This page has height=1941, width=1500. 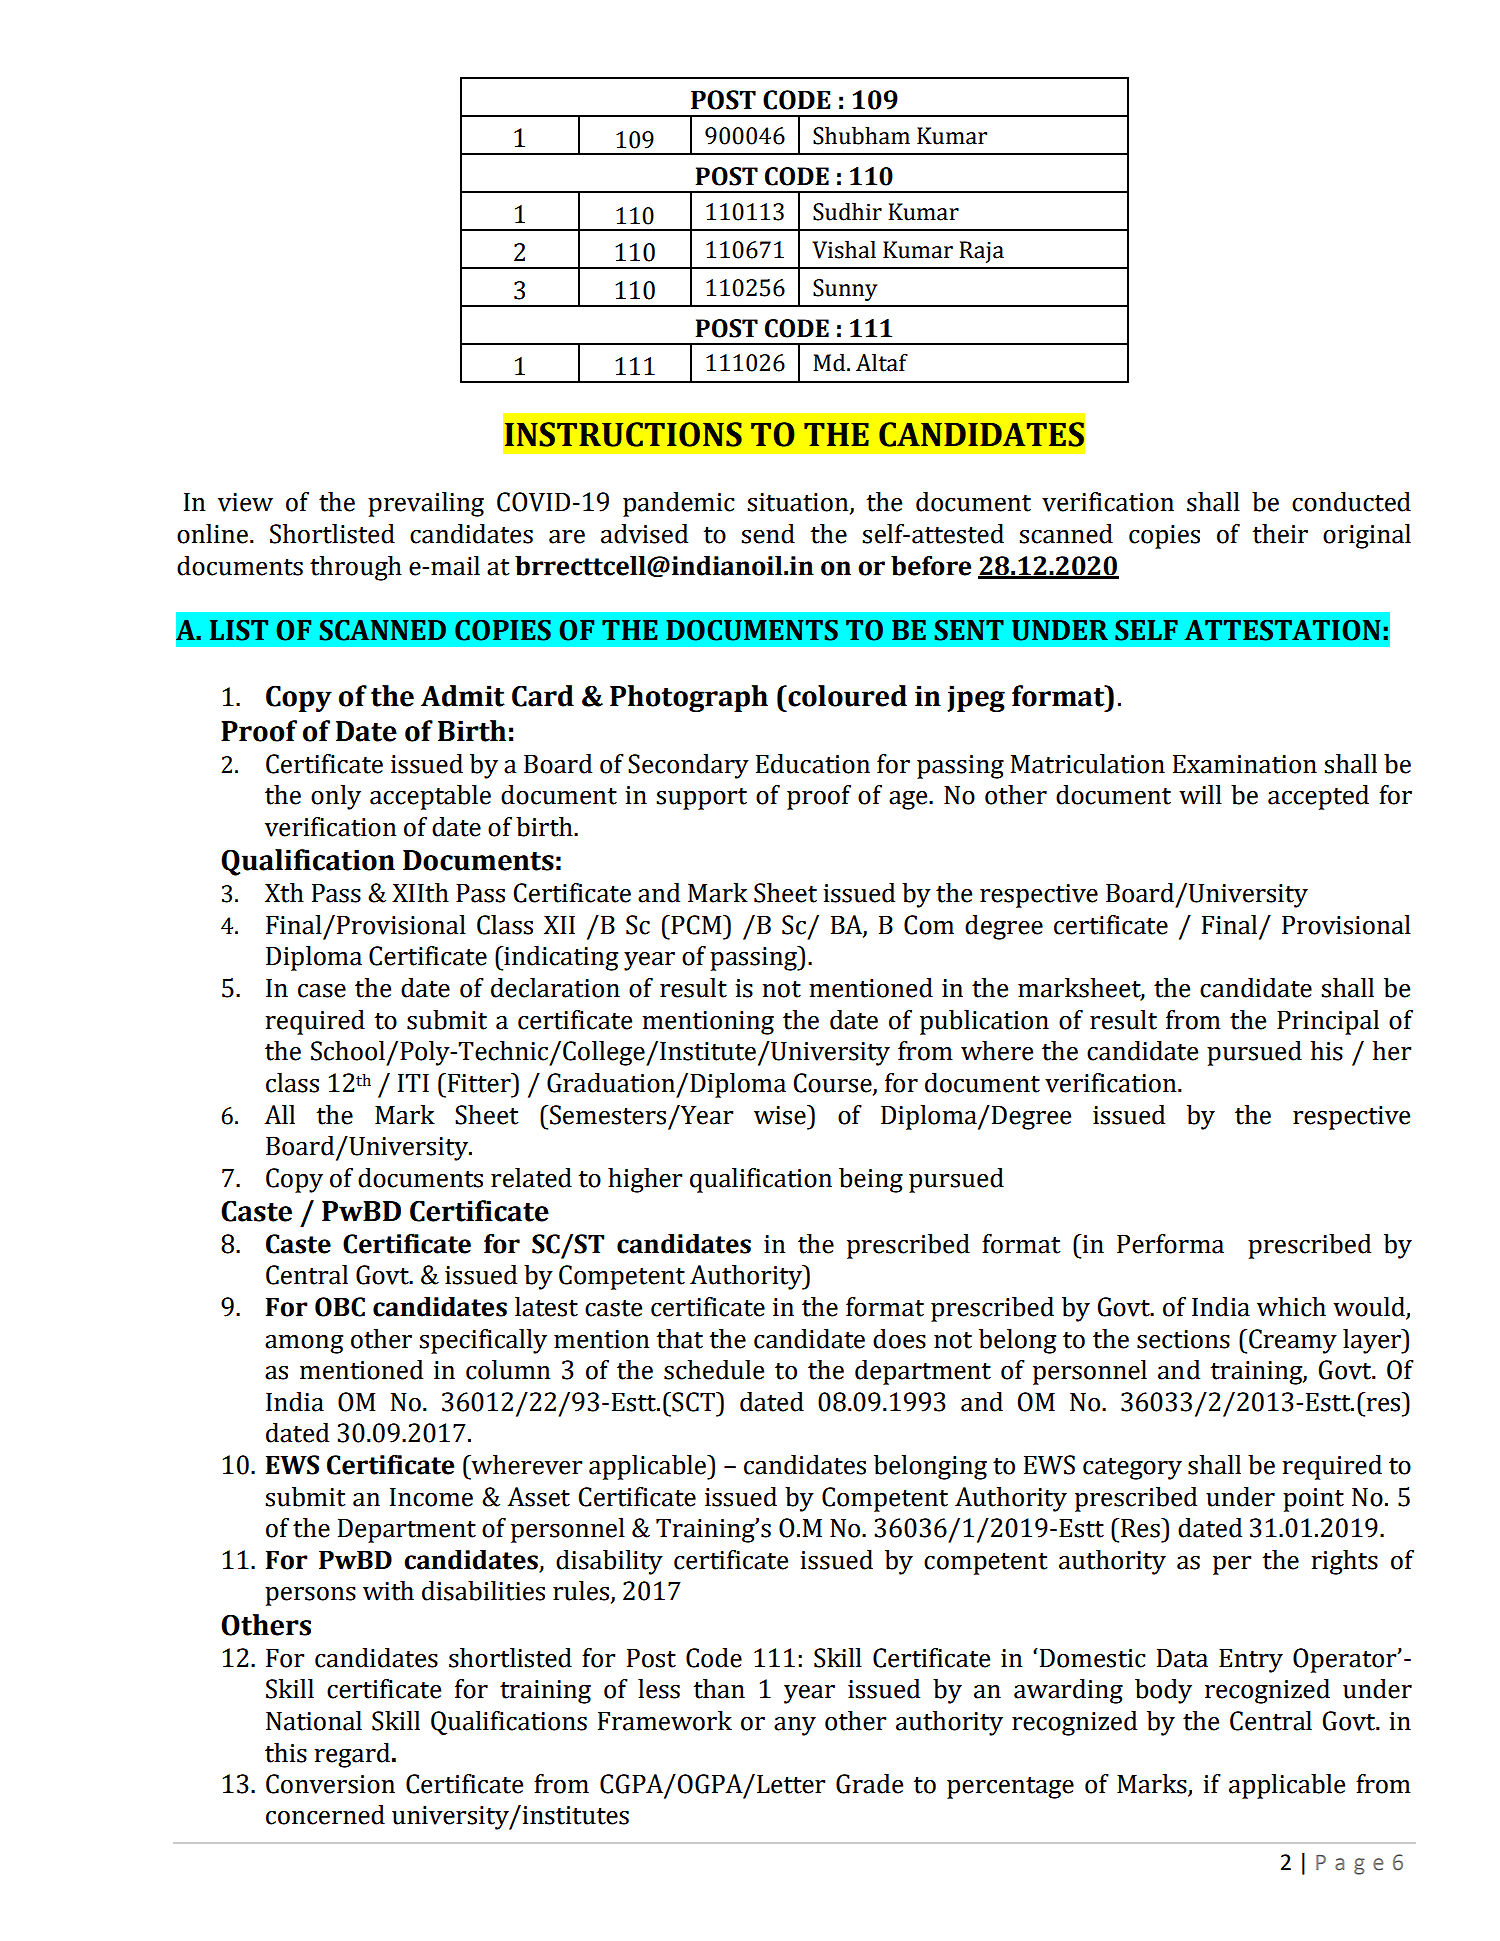 I want to click on send, so click(x=768, y=534).
